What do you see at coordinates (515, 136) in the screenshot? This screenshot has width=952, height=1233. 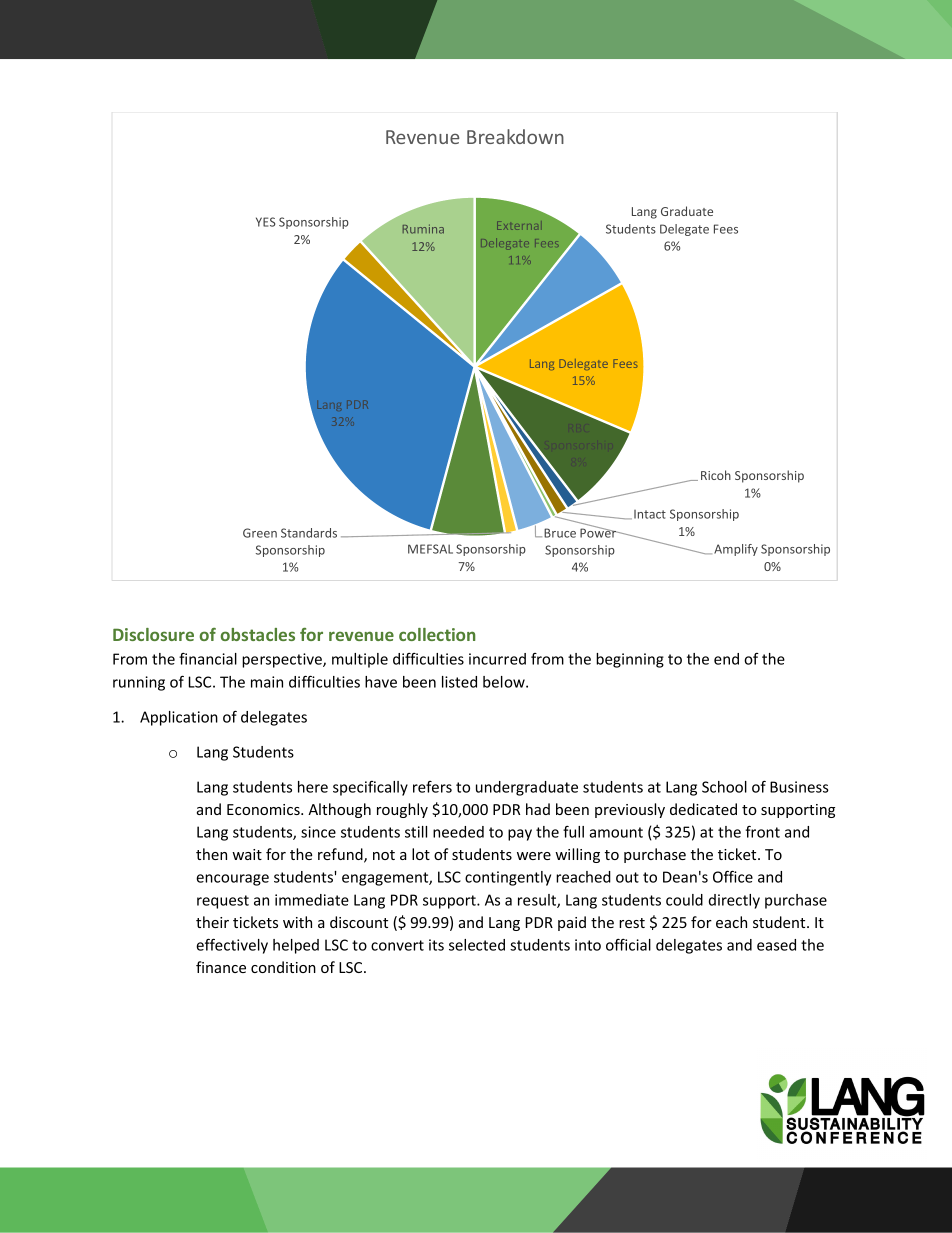 I see `Breakdown` at bounding box center [515, 136].
